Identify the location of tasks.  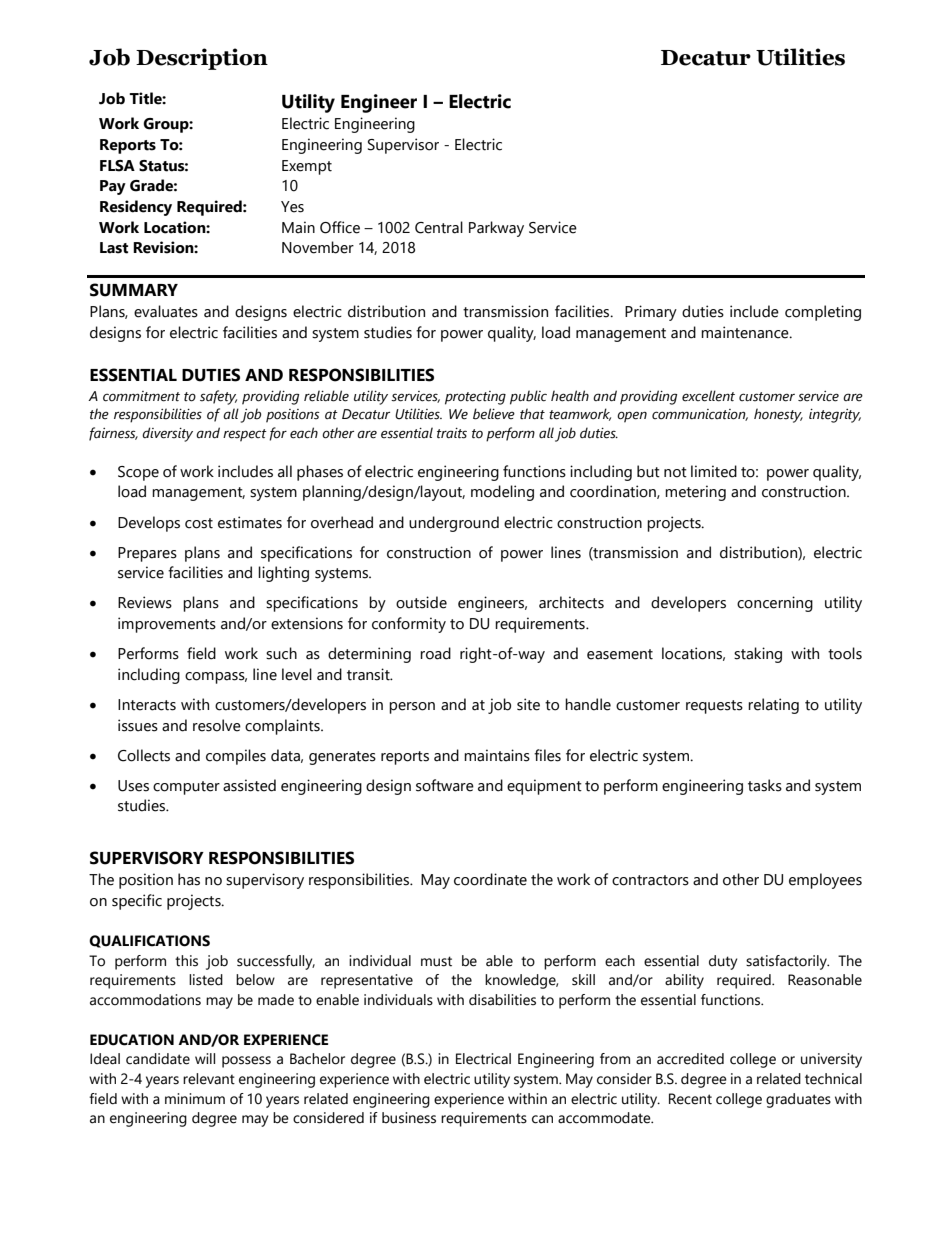
(765, 785).
